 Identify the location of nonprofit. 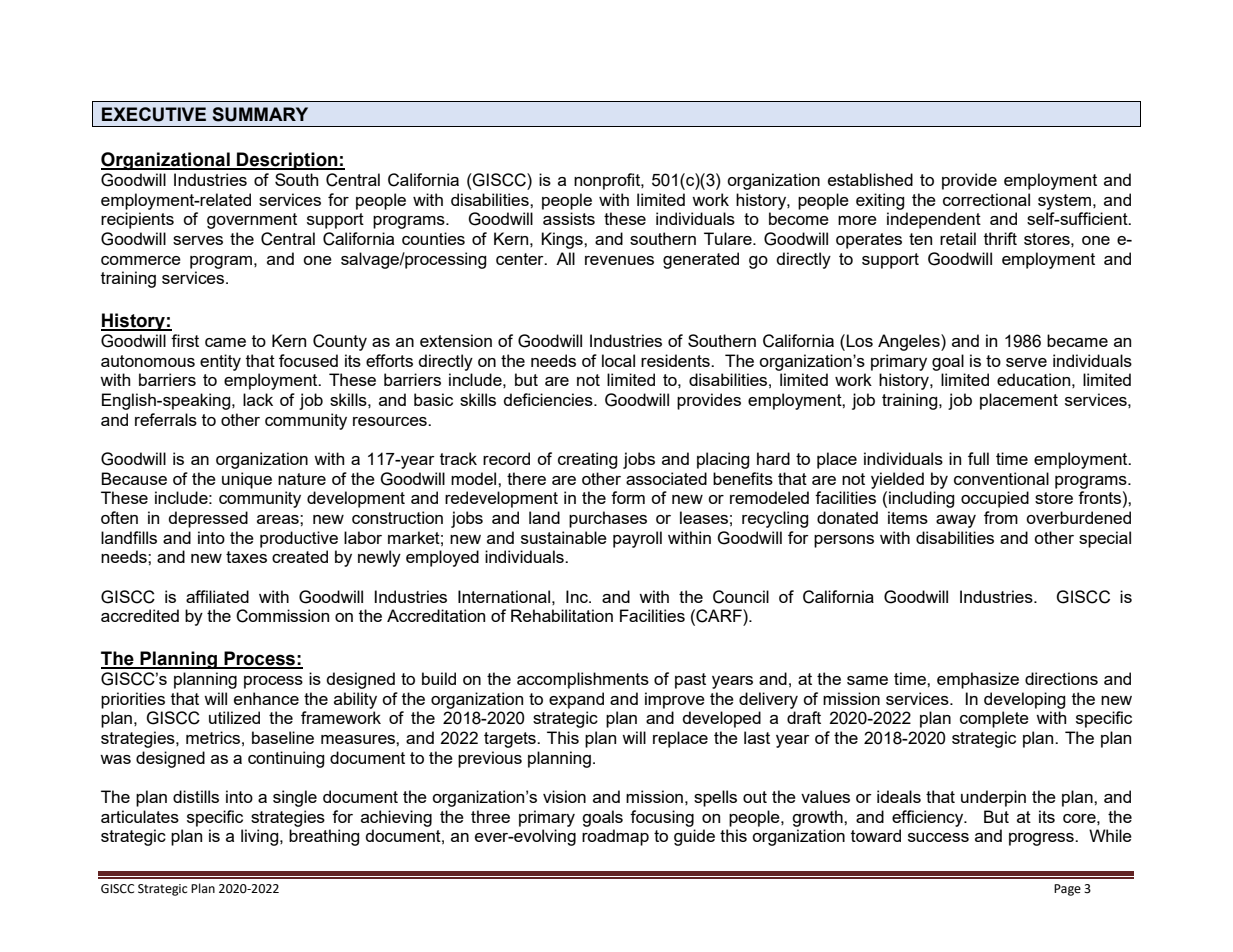
(608, 181).
